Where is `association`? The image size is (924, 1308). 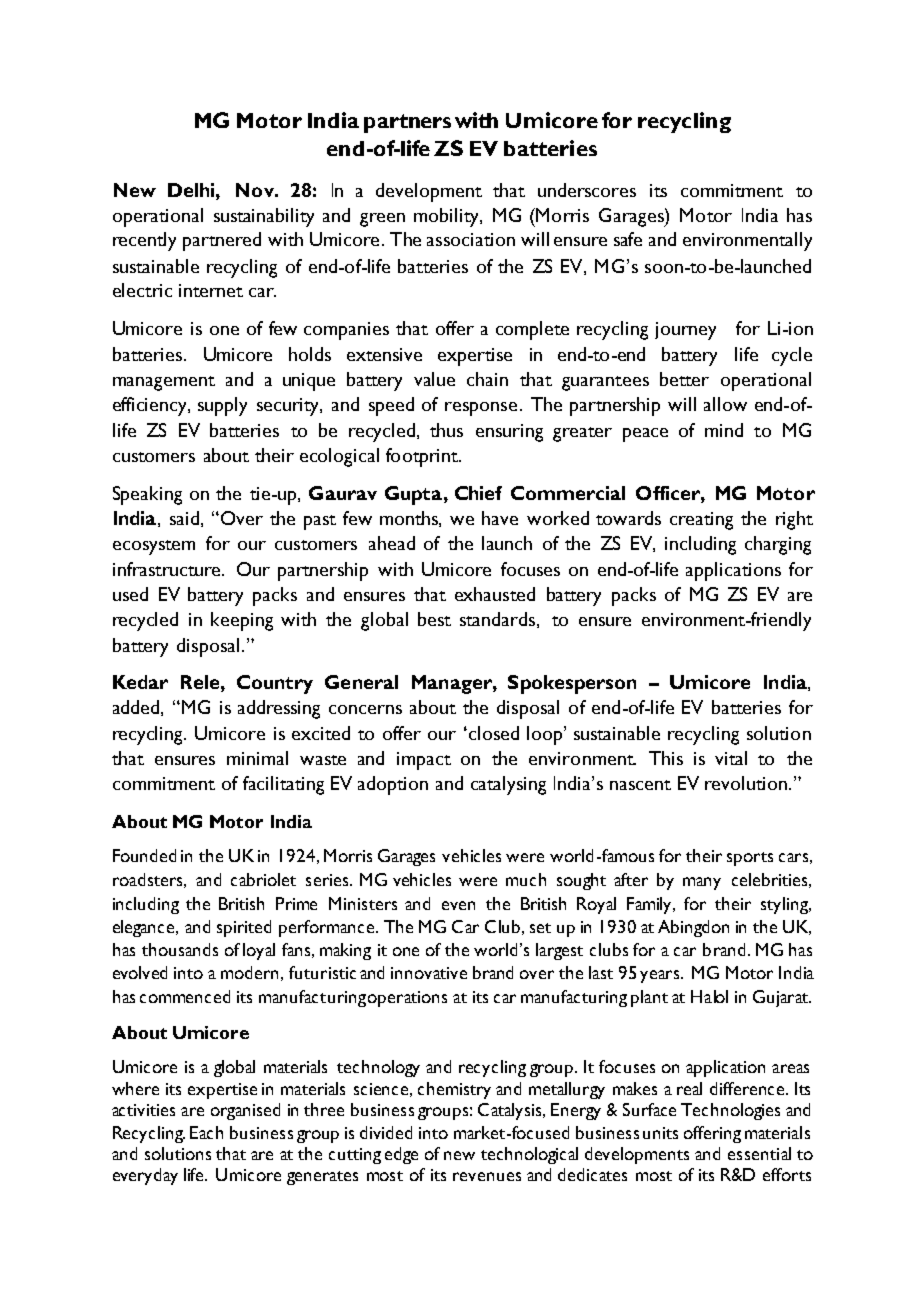 association is located at coordinates (471, 239).
